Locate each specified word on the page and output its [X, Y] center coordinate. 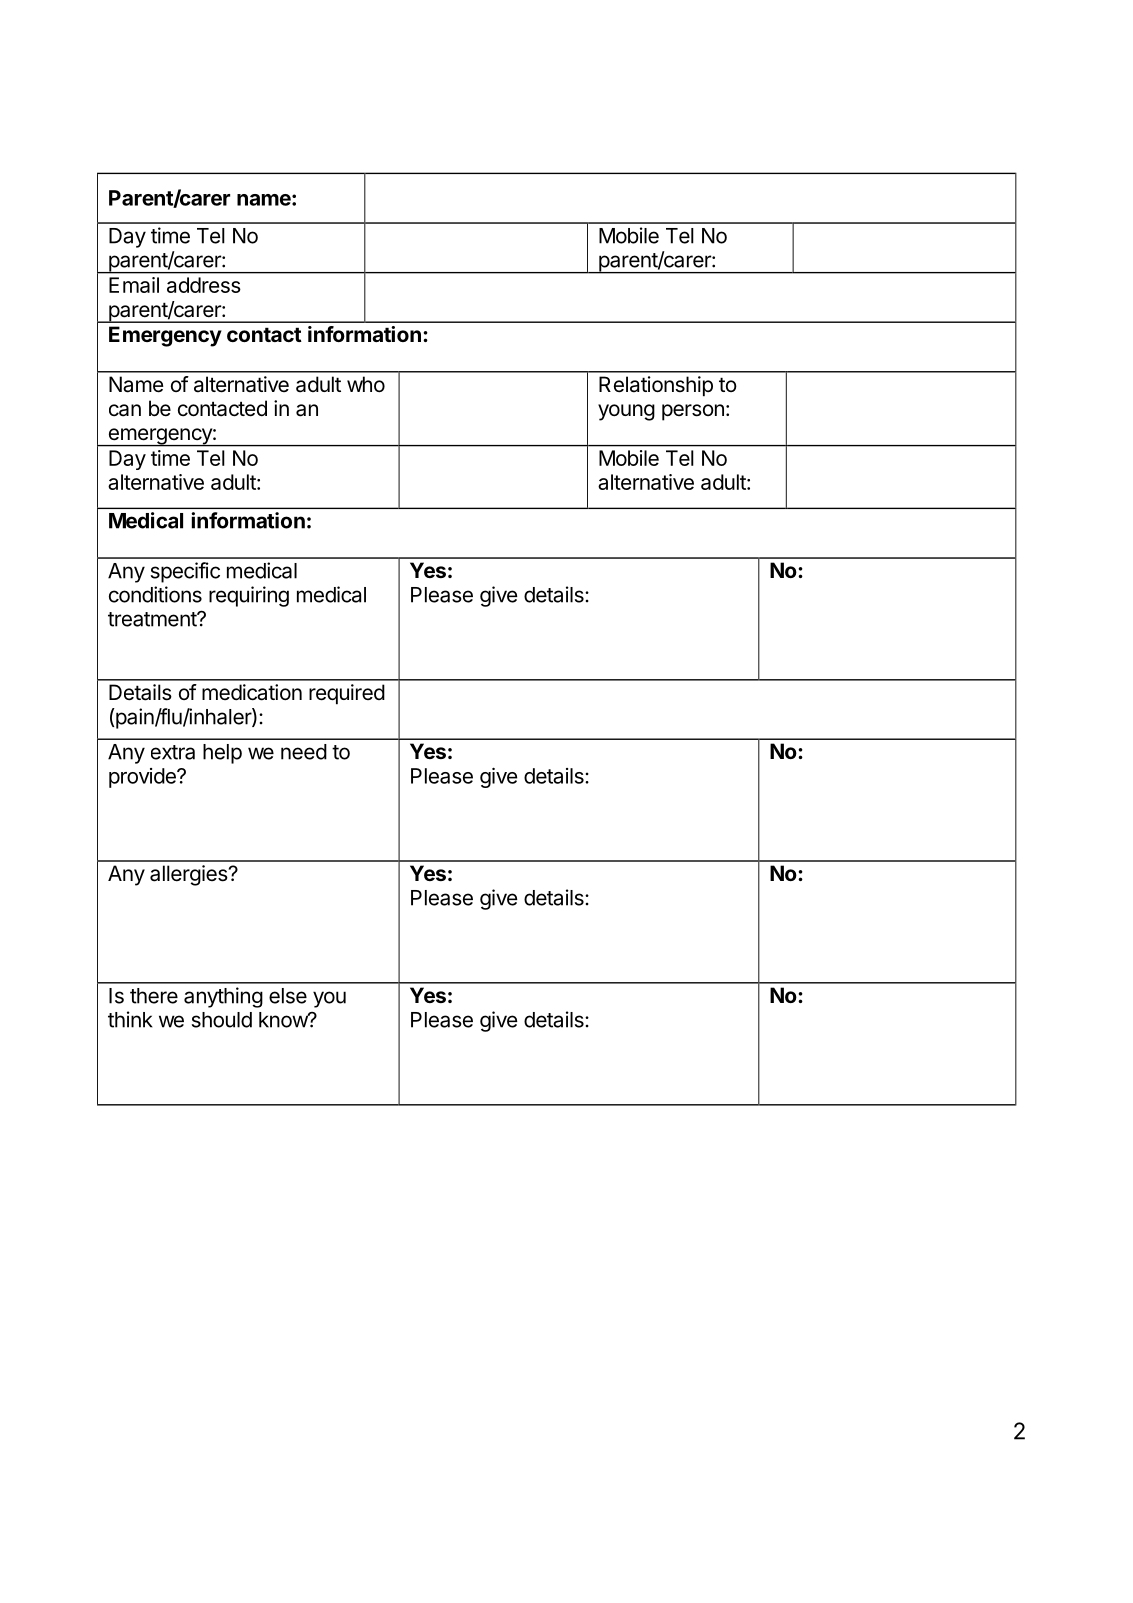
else [288, 996]
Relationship [656, 386]
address [204, 285]
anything [223, 997]
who [366, 384]
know [284, 1020]
